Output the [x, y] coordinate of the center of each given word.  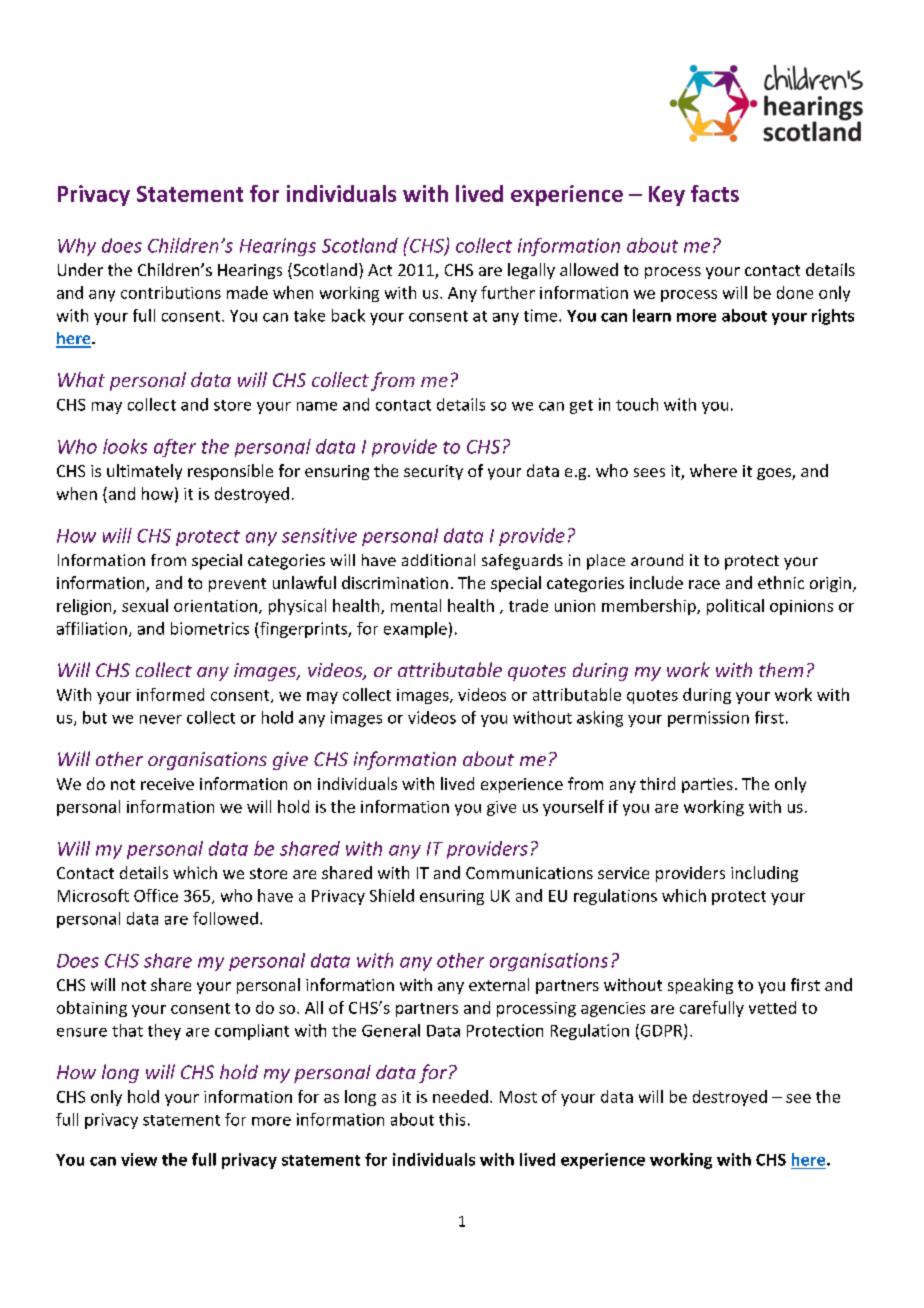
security [433, 472]
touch [637, 404]
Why [77, 247]
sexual [145, 605]
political [735, 607]
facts [715, 193]
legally [531, 271]
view [139, 1159]
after [175, 448]
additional [438, 560]
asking [600, 719]
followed [225, 918]
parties [707, 785]
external [499, 984]
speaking [700, 986]
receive [167, 784]
